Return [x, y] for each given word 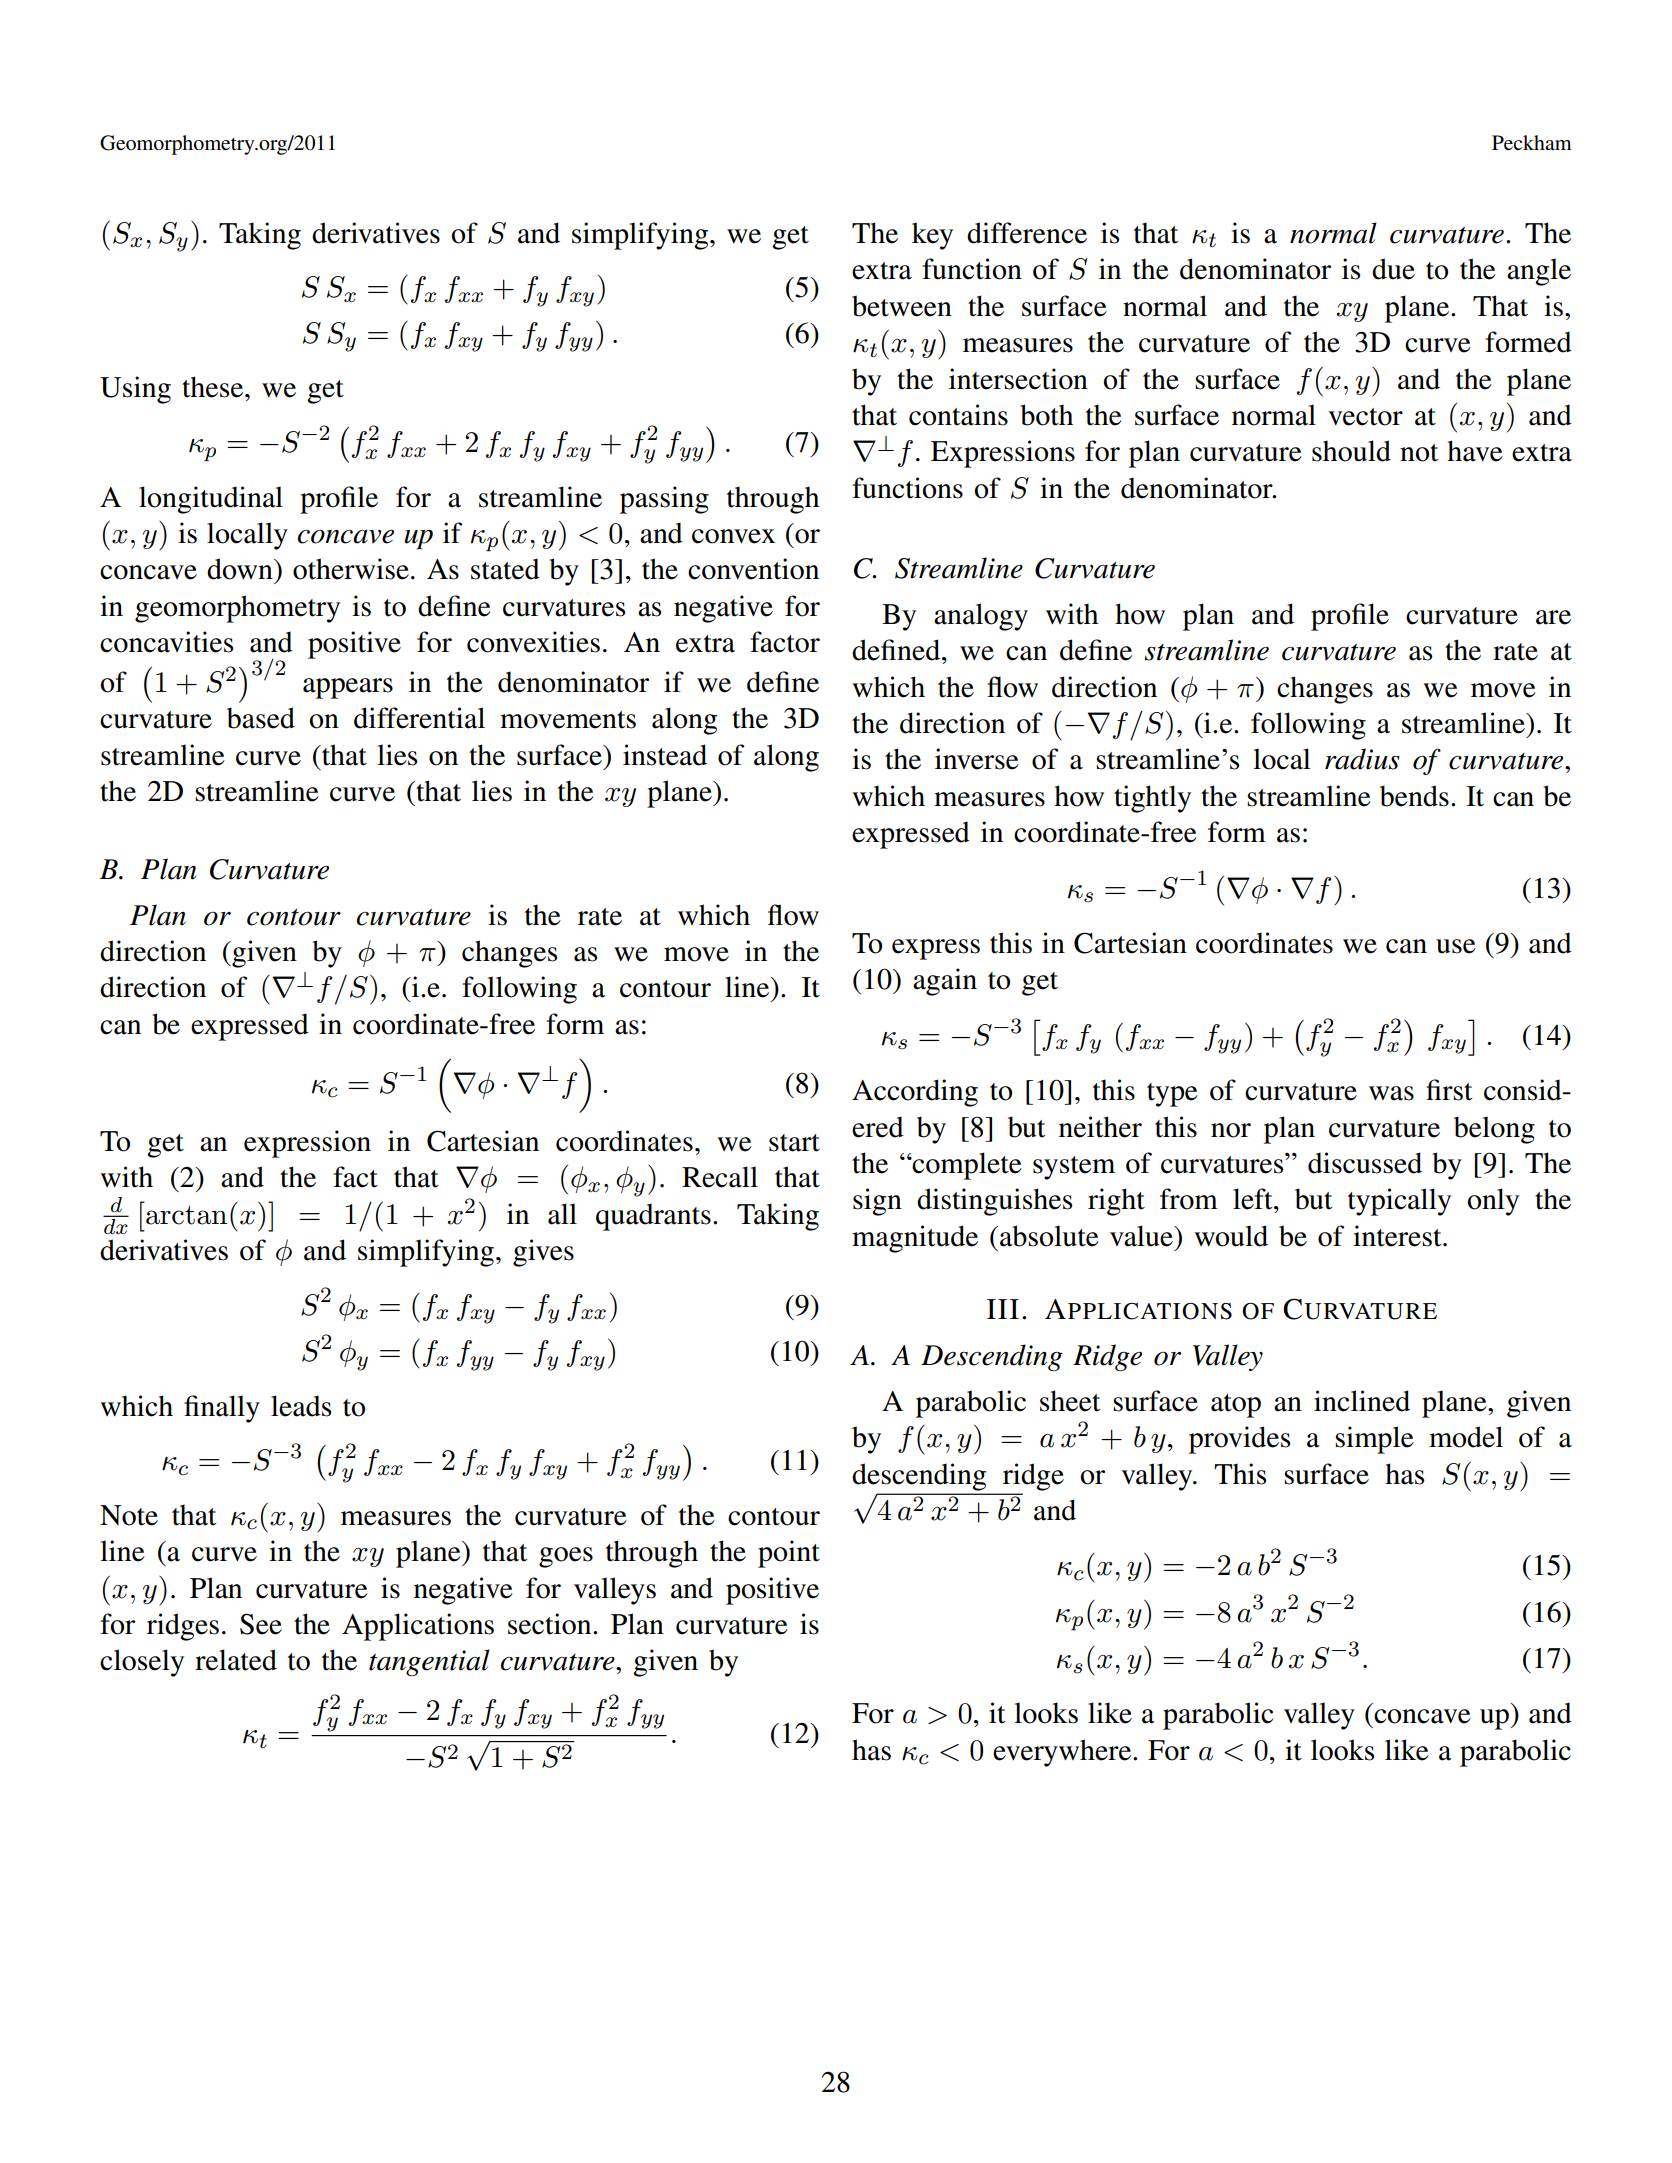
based [261, 718]
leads [301, 1406]
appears [348, 688]
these [214, 387]
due [1393, 269]
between [902, 306]
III [1003, 1309]
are [1553, 617]
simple [1374, 1440]
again [945, 982]
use [1456, 946]
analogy [981, 617]
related [236, 1660]
